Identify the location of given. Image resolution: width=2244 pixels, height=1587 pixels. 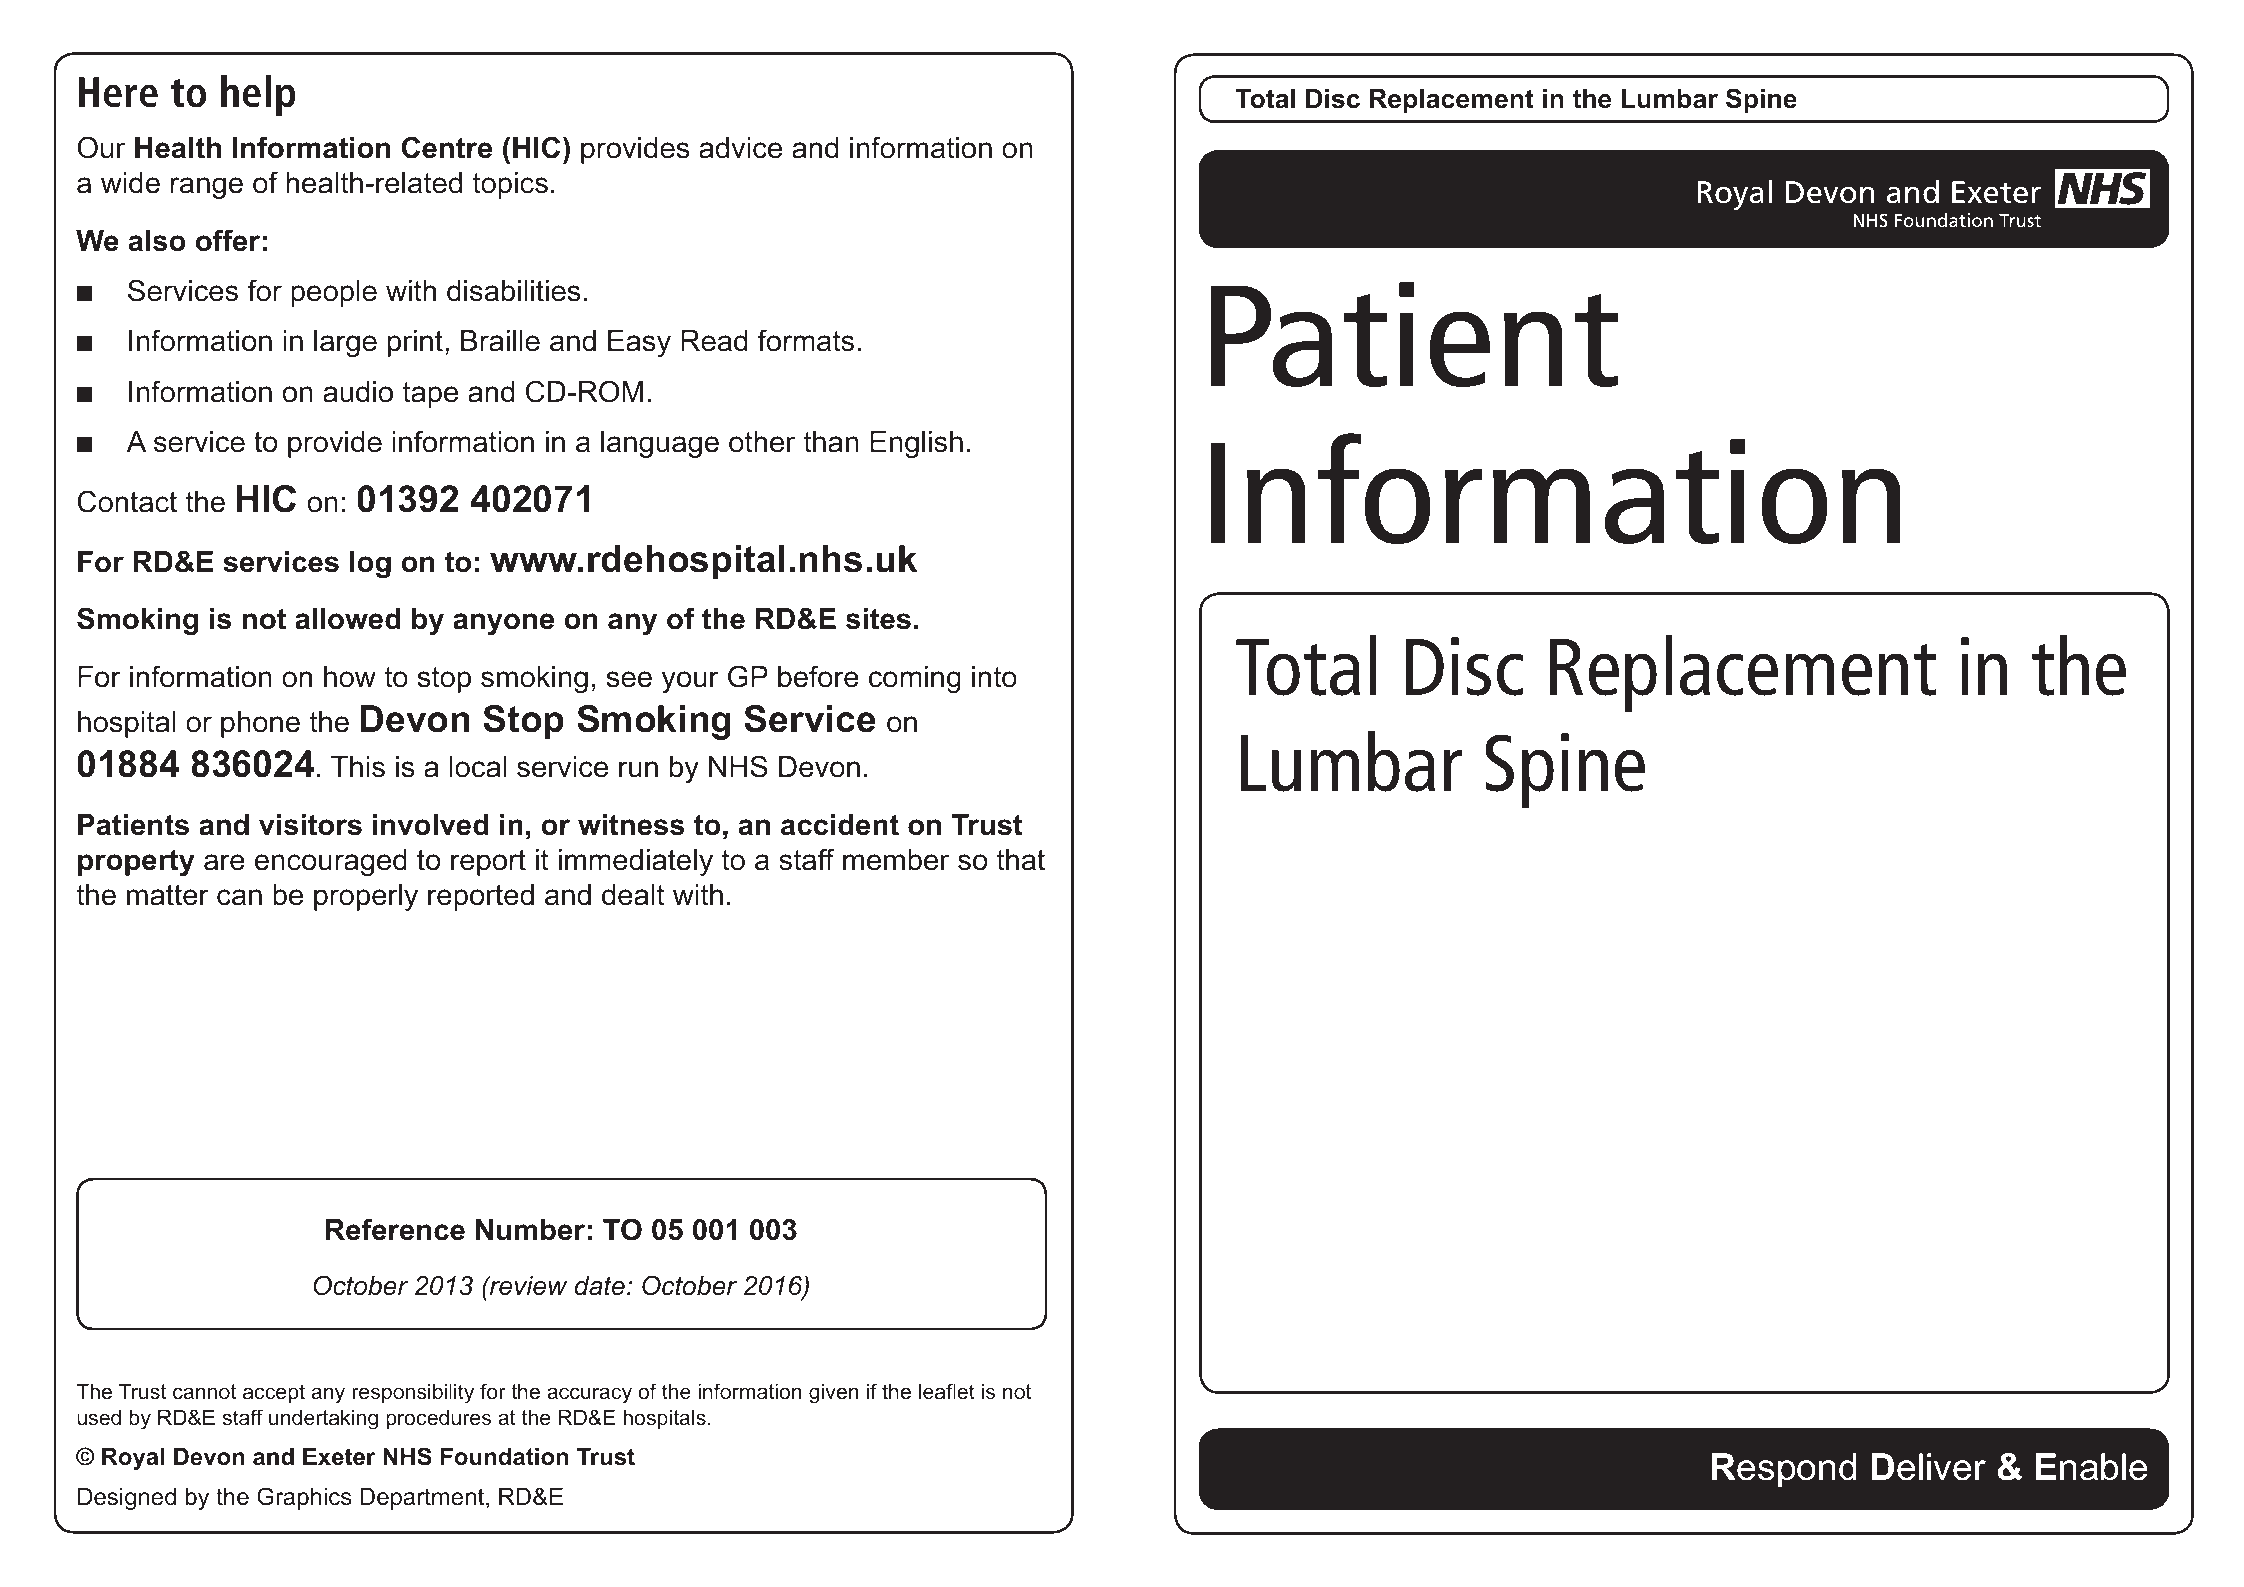
(833, 1393).
